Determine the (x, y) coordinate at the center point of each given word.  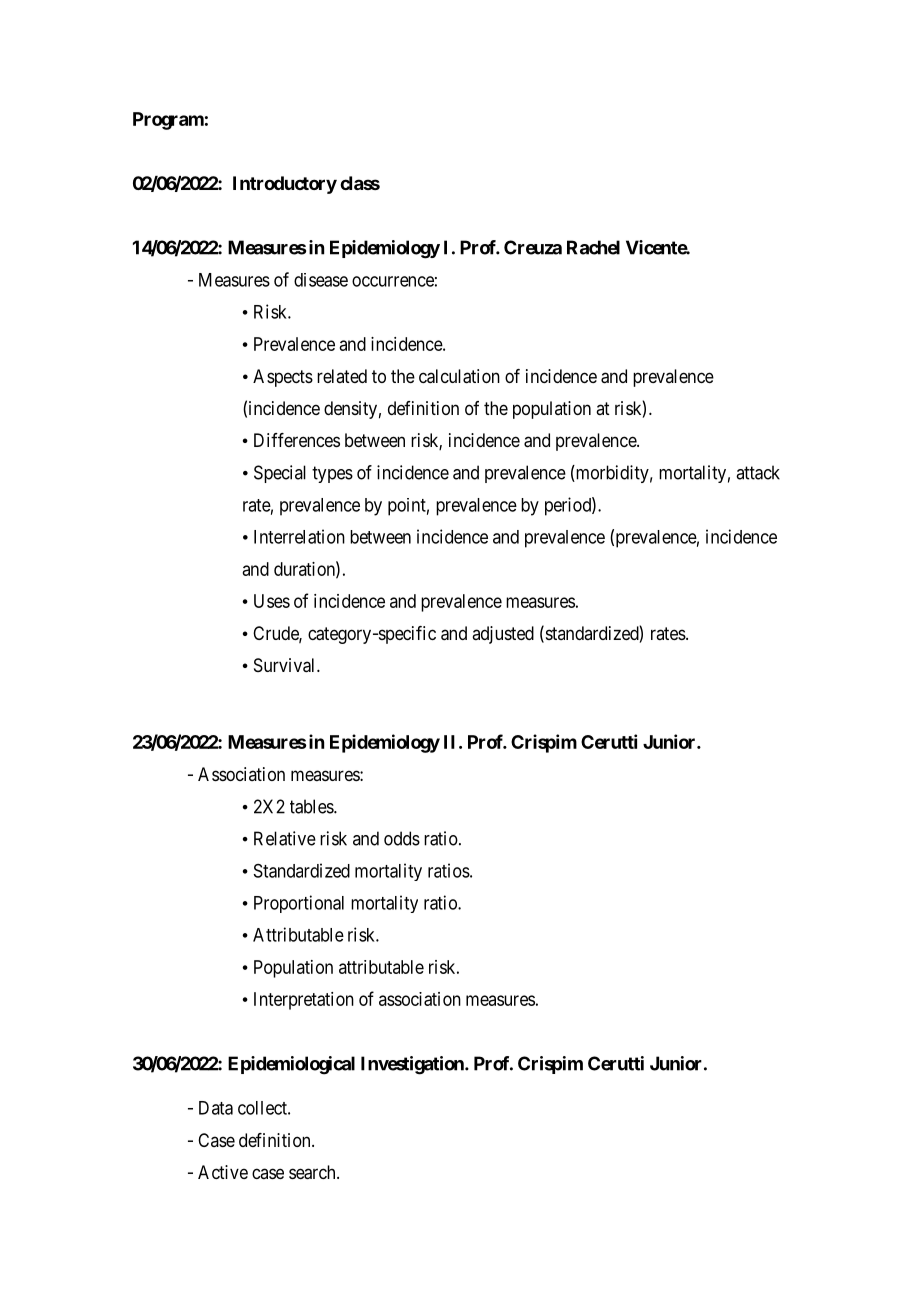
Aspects (283, 378)
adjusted (503, 635)
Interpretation (304, 1001)
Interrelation (299, 536)
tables (312, 806)
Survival (286, 665)
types (332, 474)
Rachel (593, 247)
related (342, 376)
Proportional (299, 904)
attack (758, 472)
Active (223, 1172)
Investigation (413, 1065)
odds (402, 838)
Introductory (285, 185)
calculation (459, 376)
